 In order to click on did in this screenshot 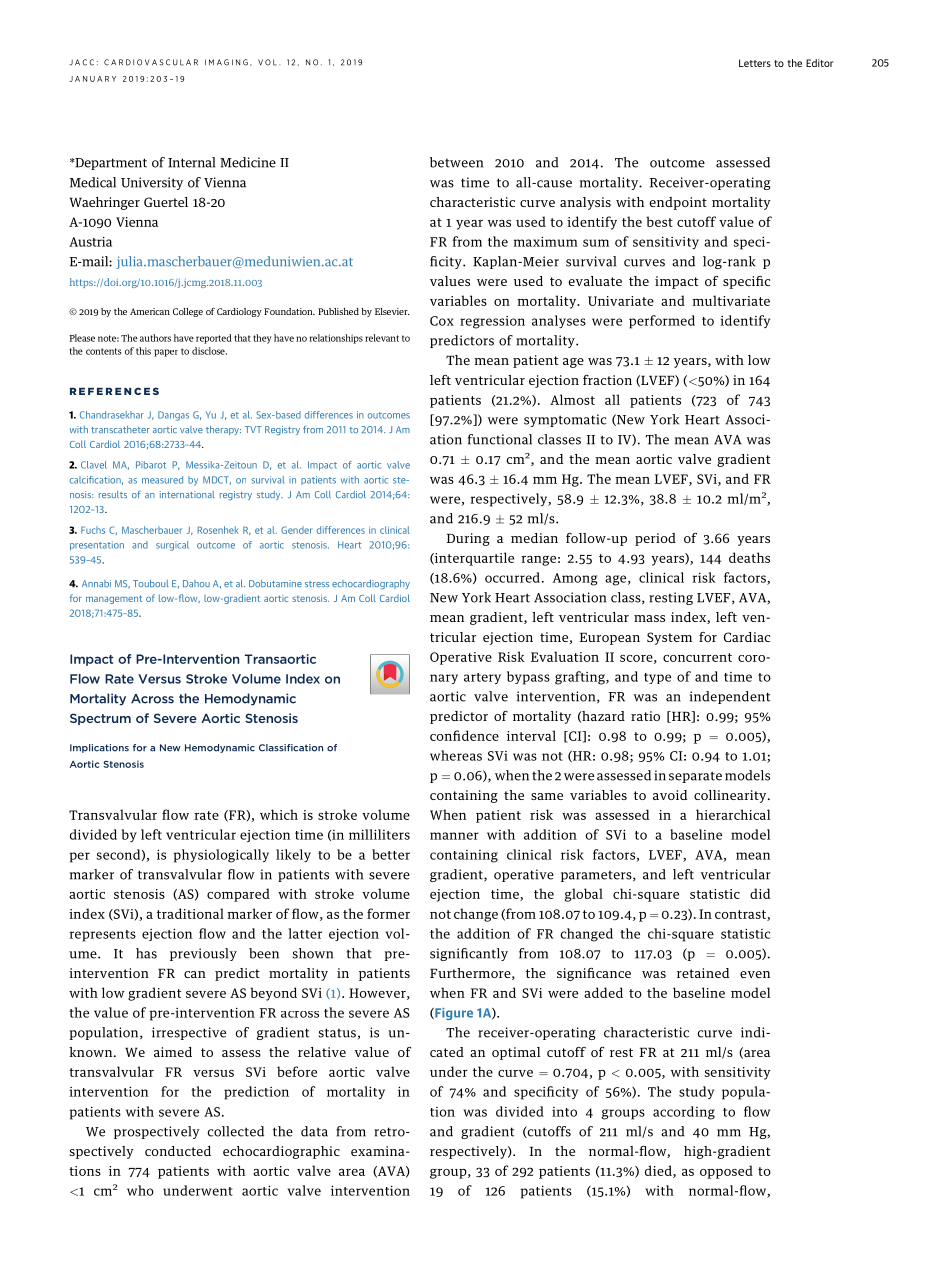, I will do `click(760, 893)`.
